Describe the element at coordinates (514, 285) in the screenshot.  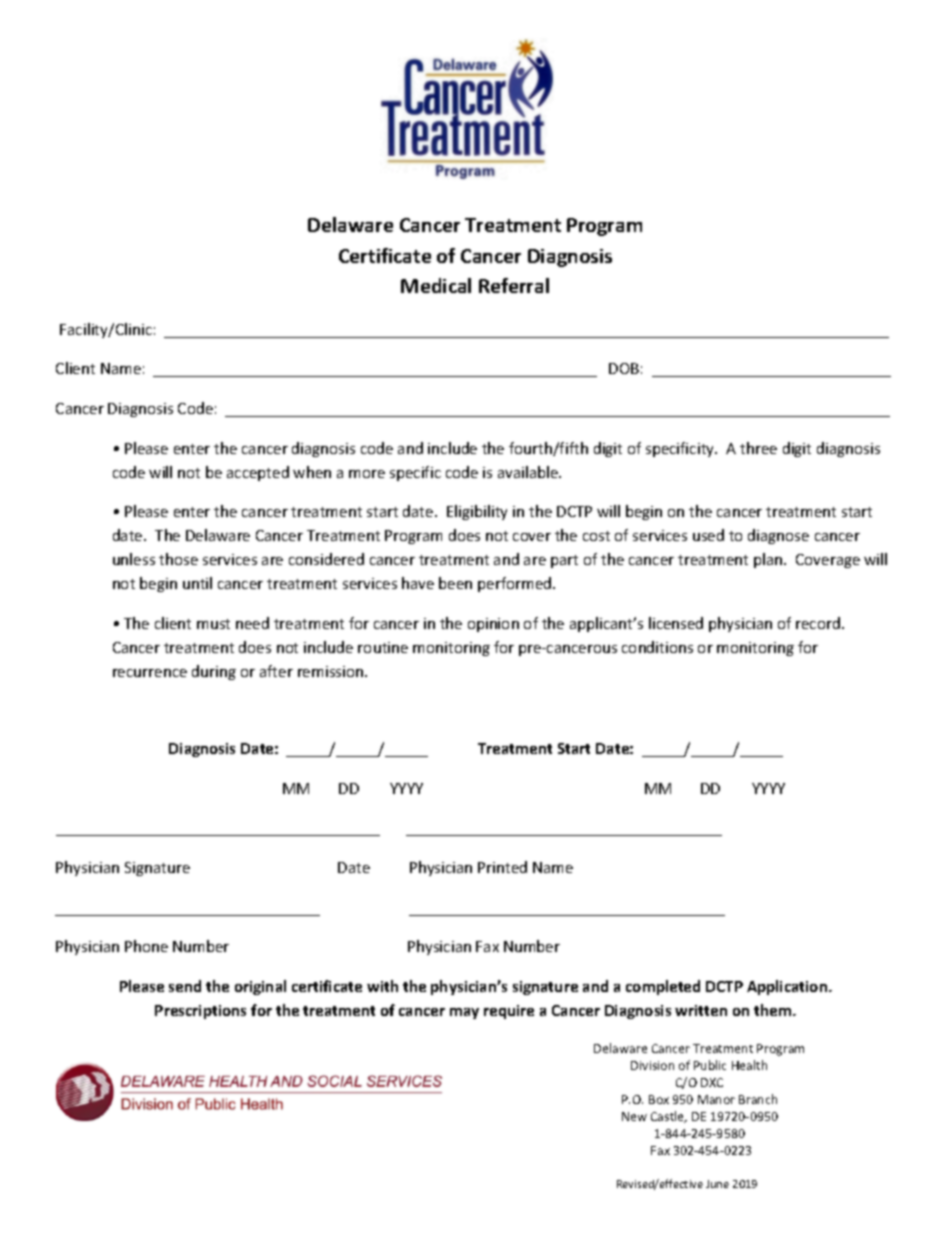
I see `Referral` at that location.
